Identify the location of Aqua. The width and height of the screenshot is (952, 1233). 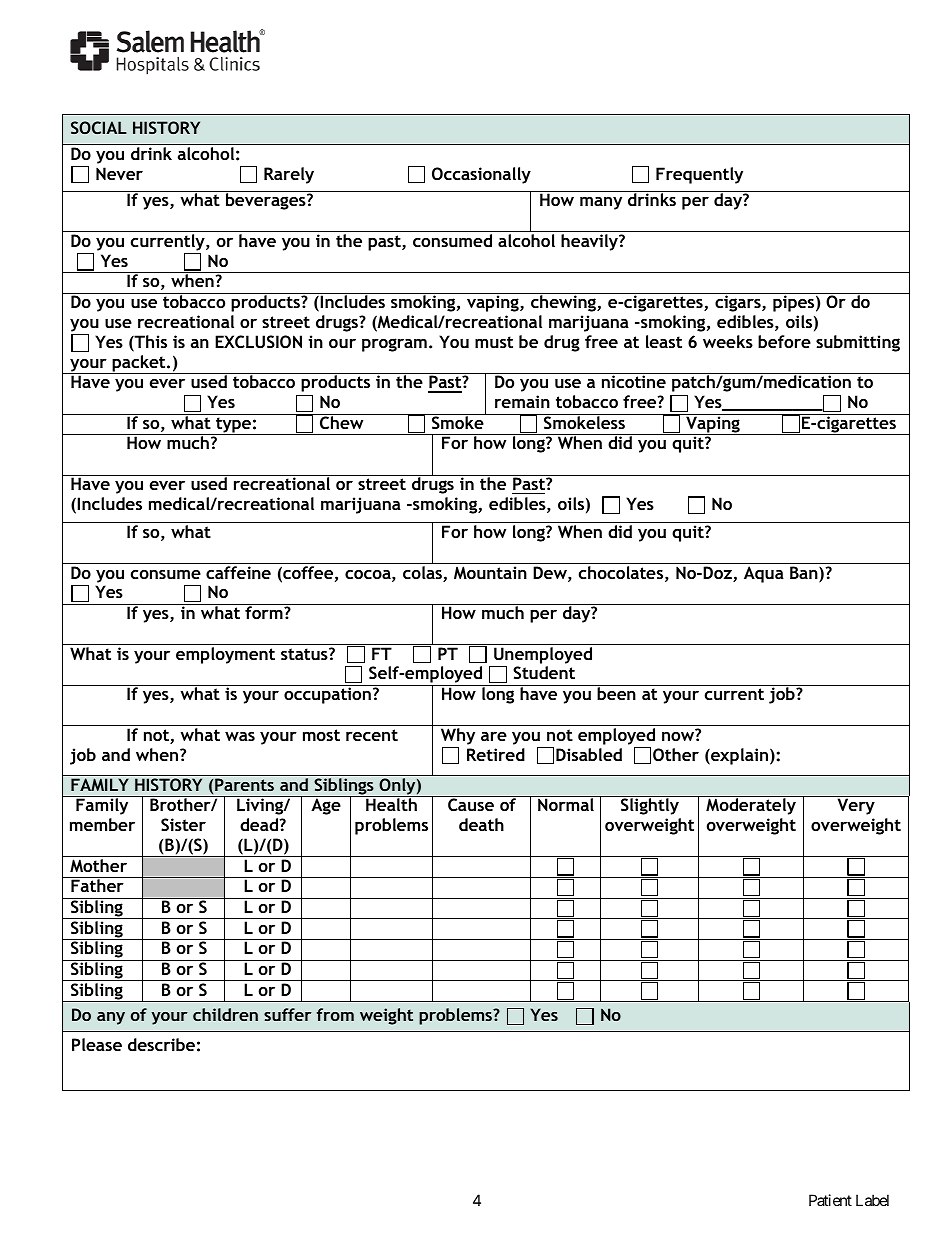
(764, 574).
